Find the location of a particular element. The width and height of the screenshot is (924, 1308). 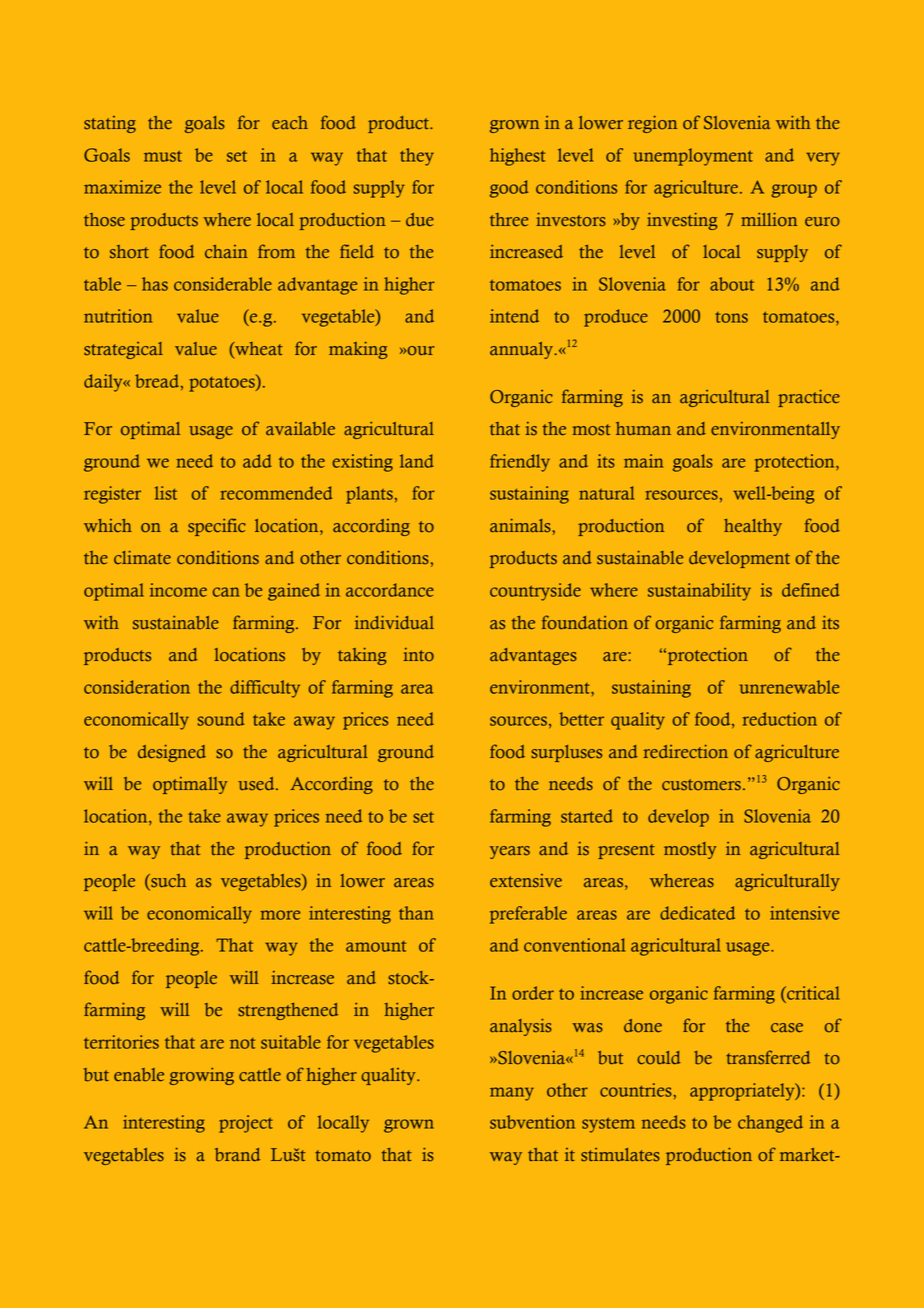

changed is located at coordinates (770, 1124).
